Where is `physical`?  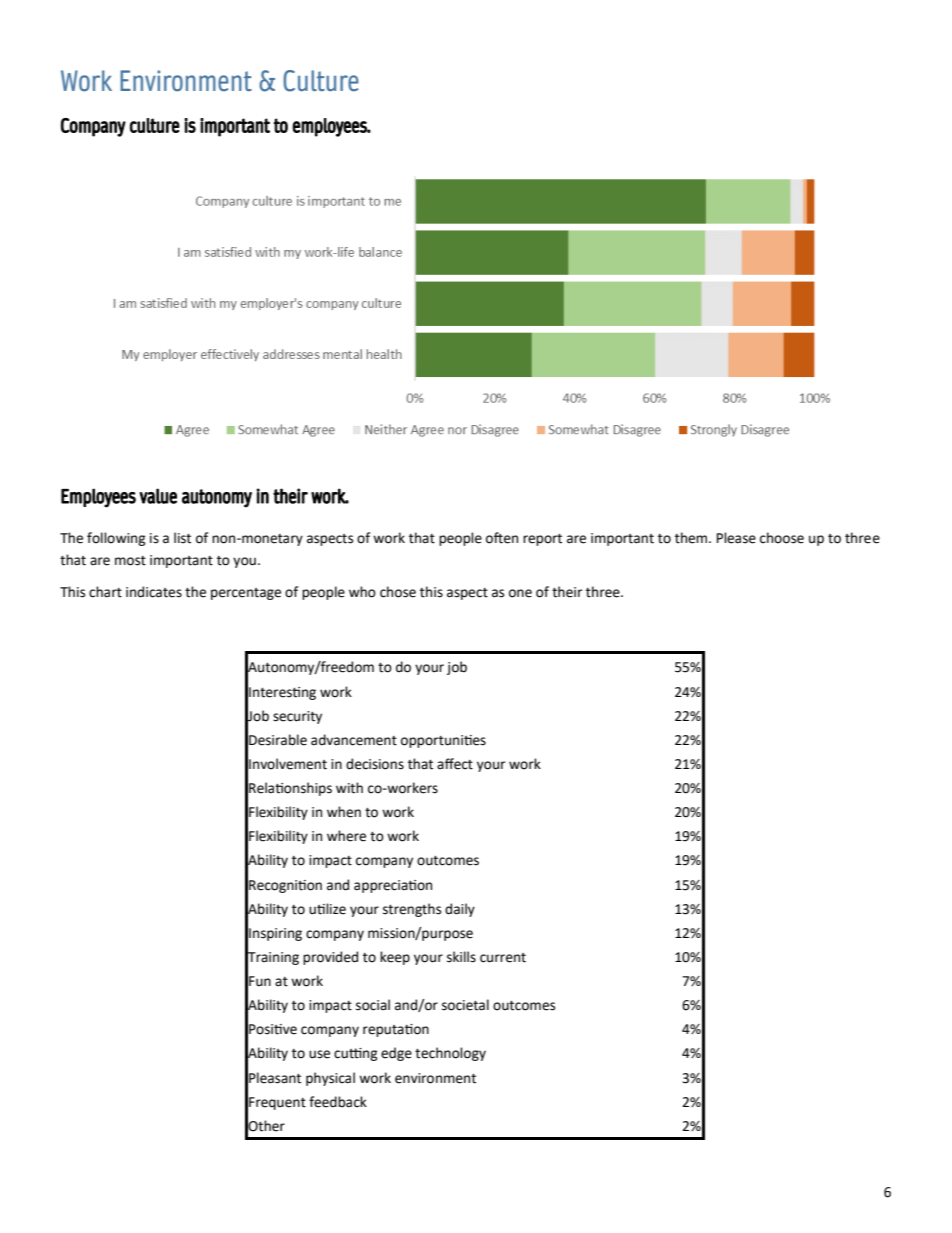 physical is located at coordinates (330, 1079).
